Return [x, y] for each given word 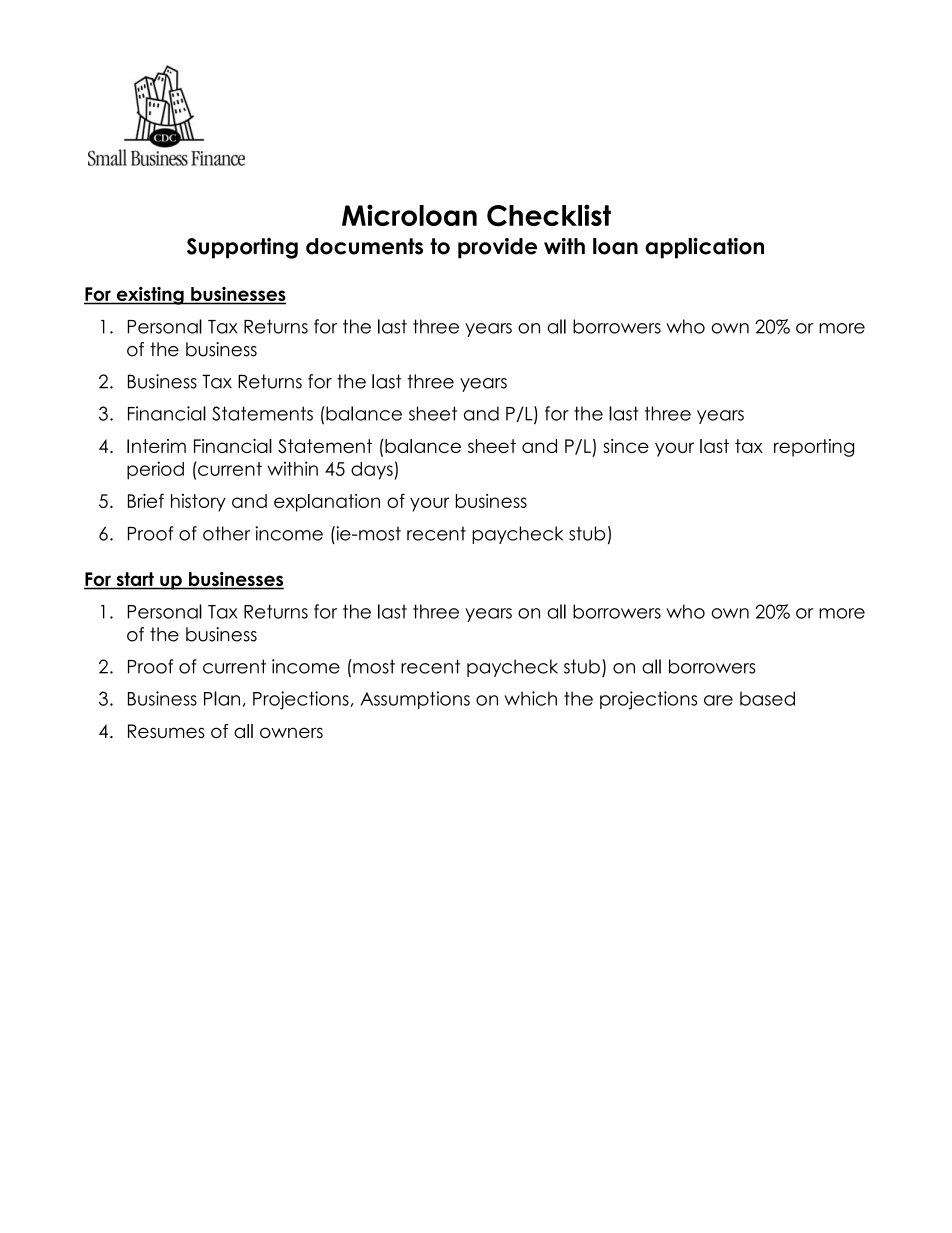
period [155, 470]
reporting [814, 448]
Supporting [242, 248]
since [626, 446]
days [373, 471]
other [226, 533]
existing [150, 296]
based [767, 698]
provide [497, 248]
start [135, 580]
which [530, 698]
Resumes [166, 731]
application [704, 248]
